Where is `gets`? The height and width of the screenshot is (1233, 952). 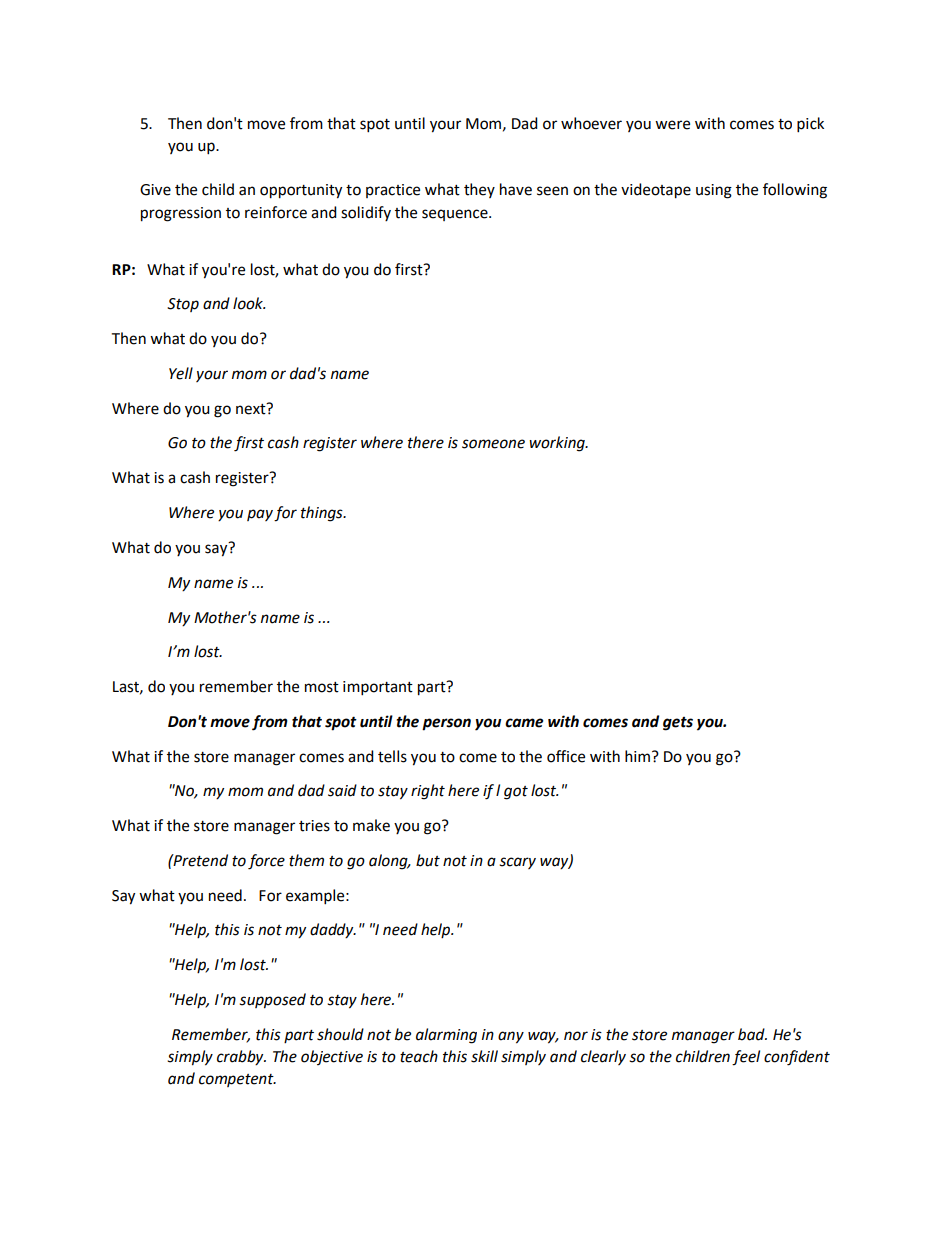 gets is located at coordinates (678, 724).
